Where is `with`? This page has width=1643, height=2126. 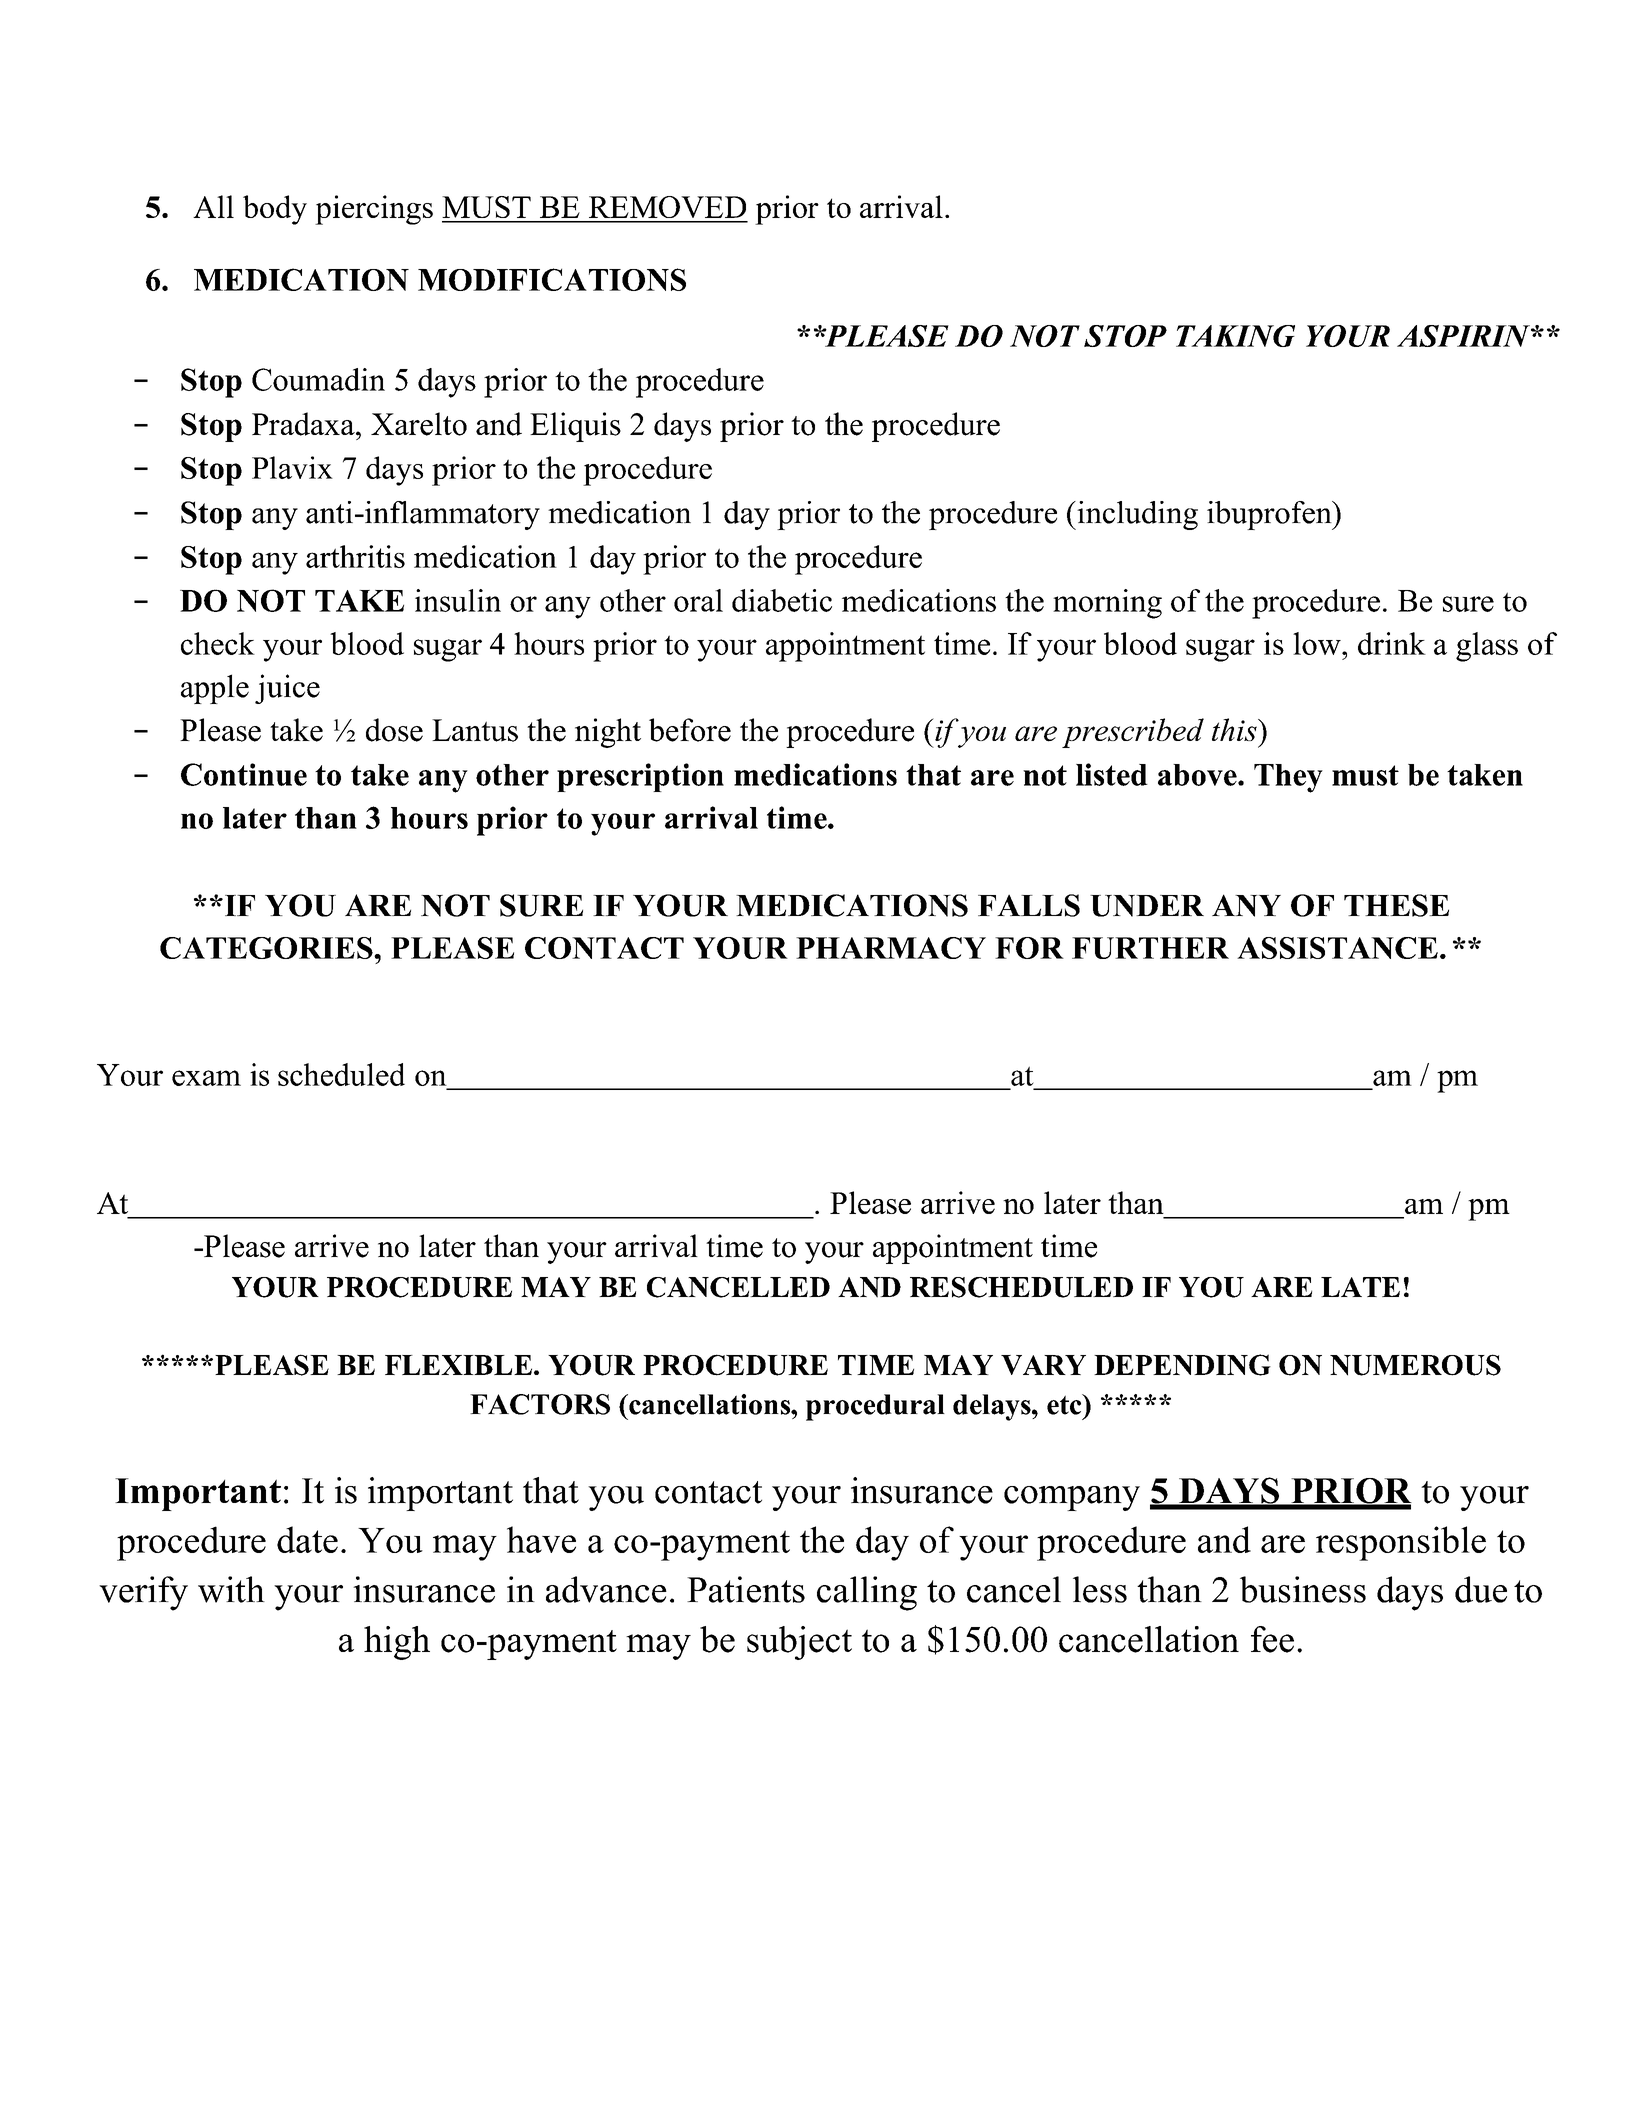 with is located at coordinates (231, 1589).
